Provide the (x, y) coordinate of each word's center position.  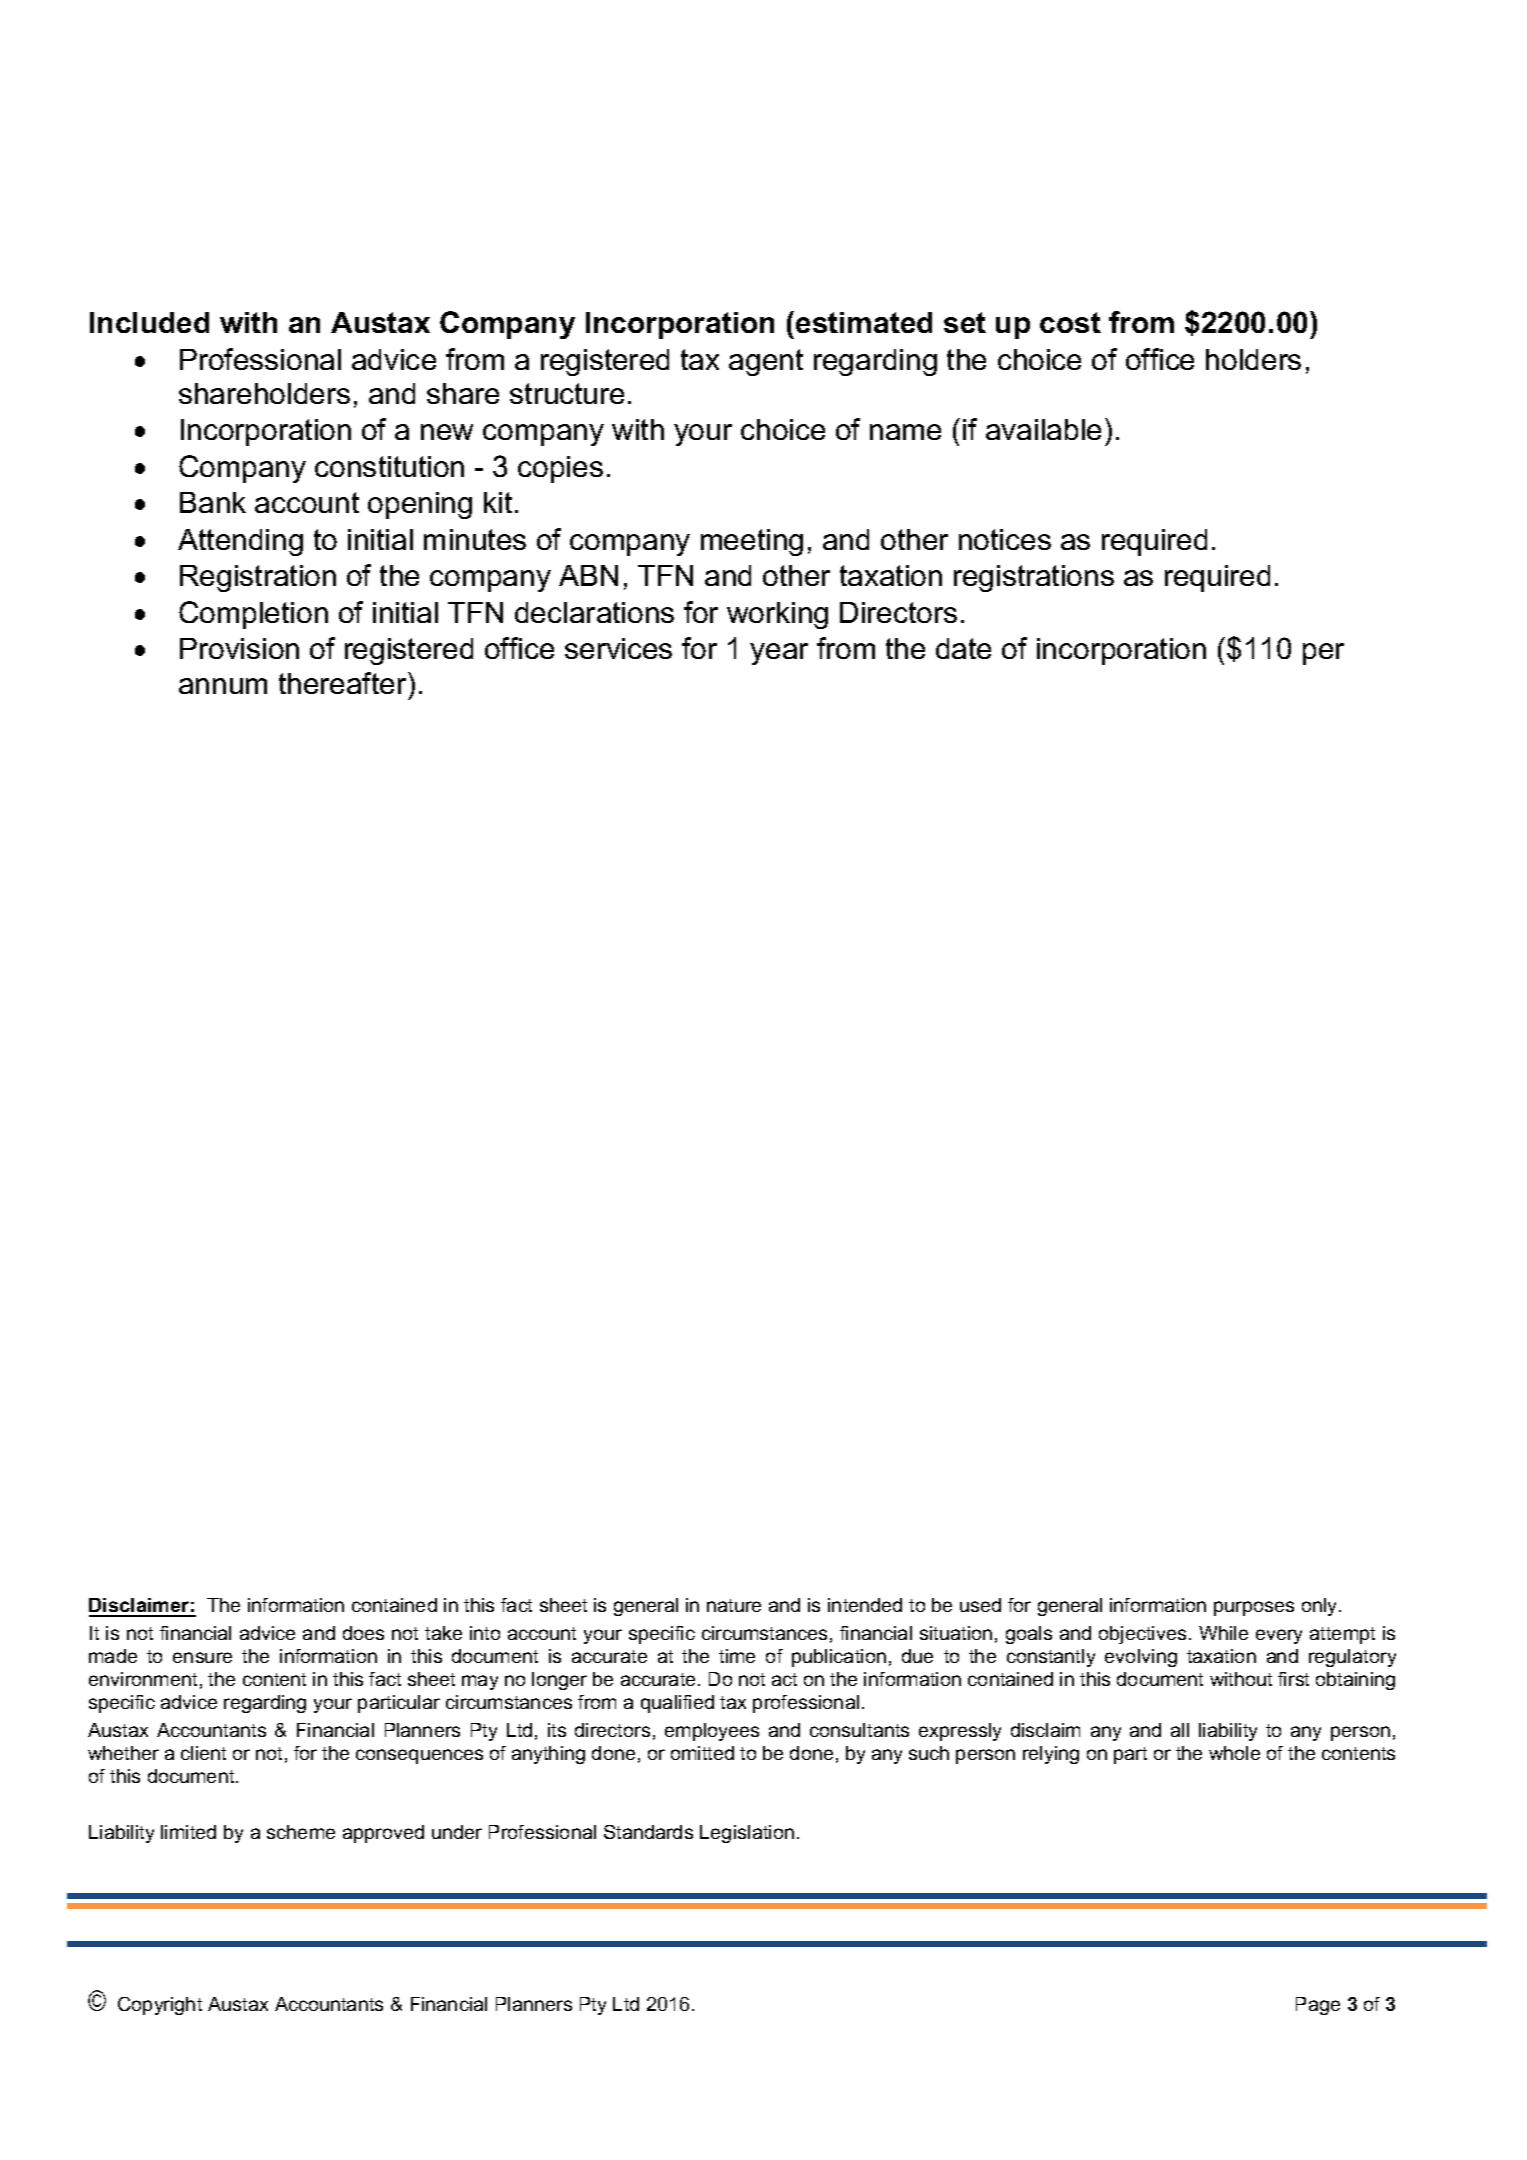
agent (766, 362)
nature (734, 1605)
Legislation (747, 1834)
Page (1318, 2006)
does (363, 1633)
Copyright (160, 2006)
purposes (1254, 1608)
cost (1070, 322)
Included (149, 322)
